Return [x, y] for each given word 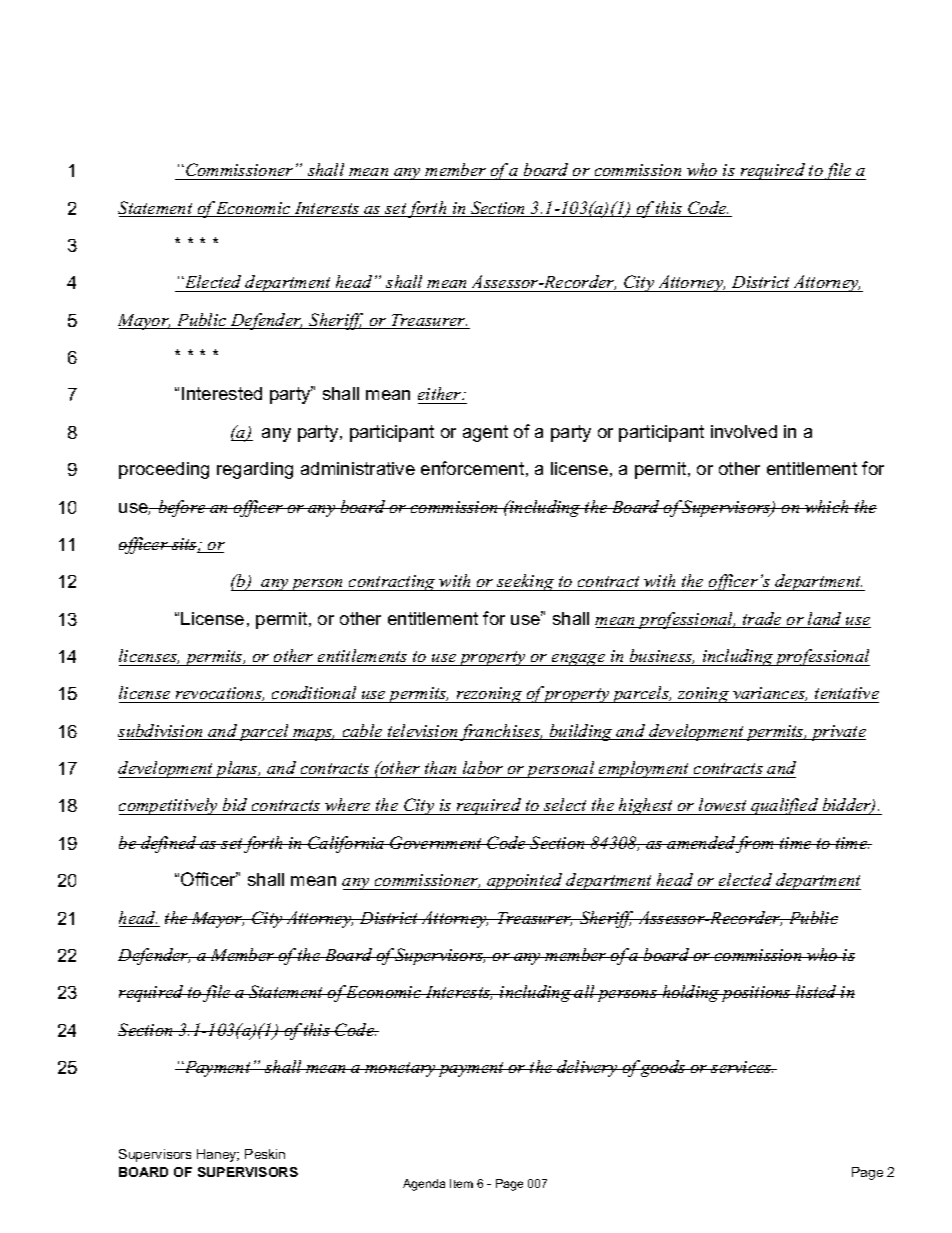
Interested [222, 393]
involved [744, 431]
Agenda [424, 1185]
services [741, 1067]
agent [485, 433]
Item [461, 1183]
